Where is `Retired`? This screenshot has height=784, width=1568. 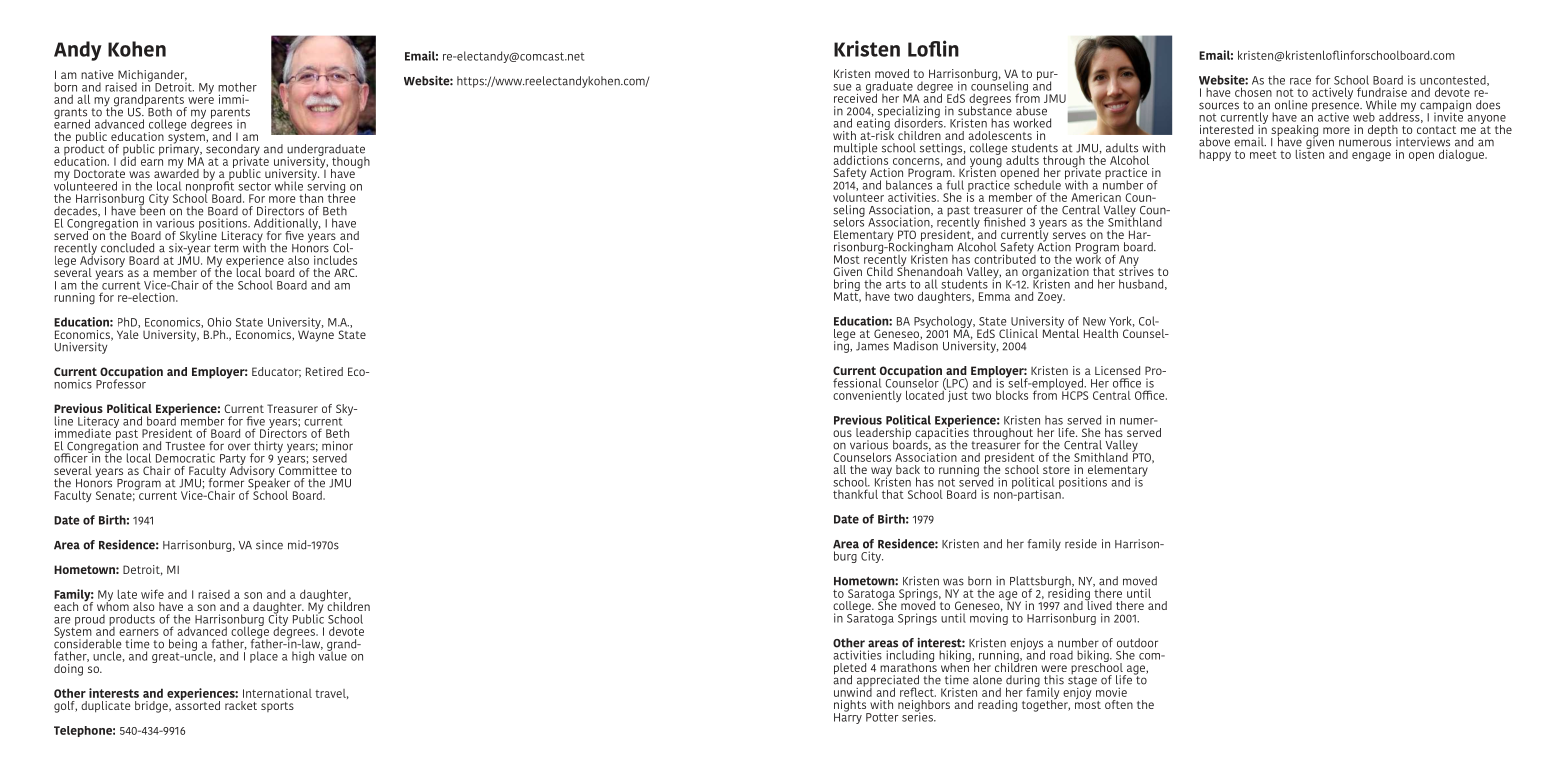
Retired is located at coordinates (324, 371).
